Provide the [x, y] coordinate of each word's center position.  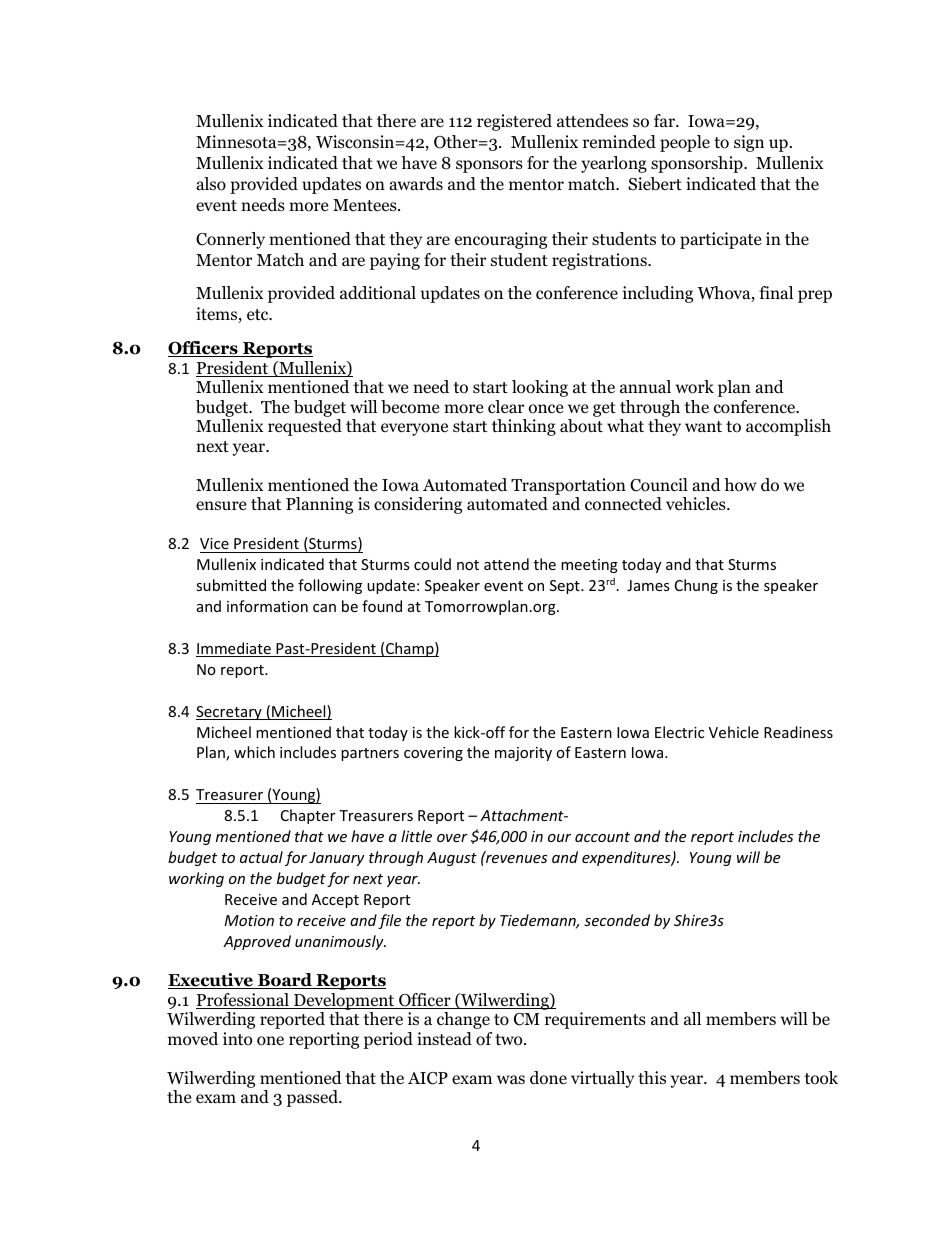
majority [523, 754]
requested [305, 427]
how [740, 485]
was [511, 1079]
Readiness [798, 732]
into [237, 1039]
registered [514, 122]
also [211, 184]
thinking [524, 427]
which [254, 752]
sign [749, 143]
